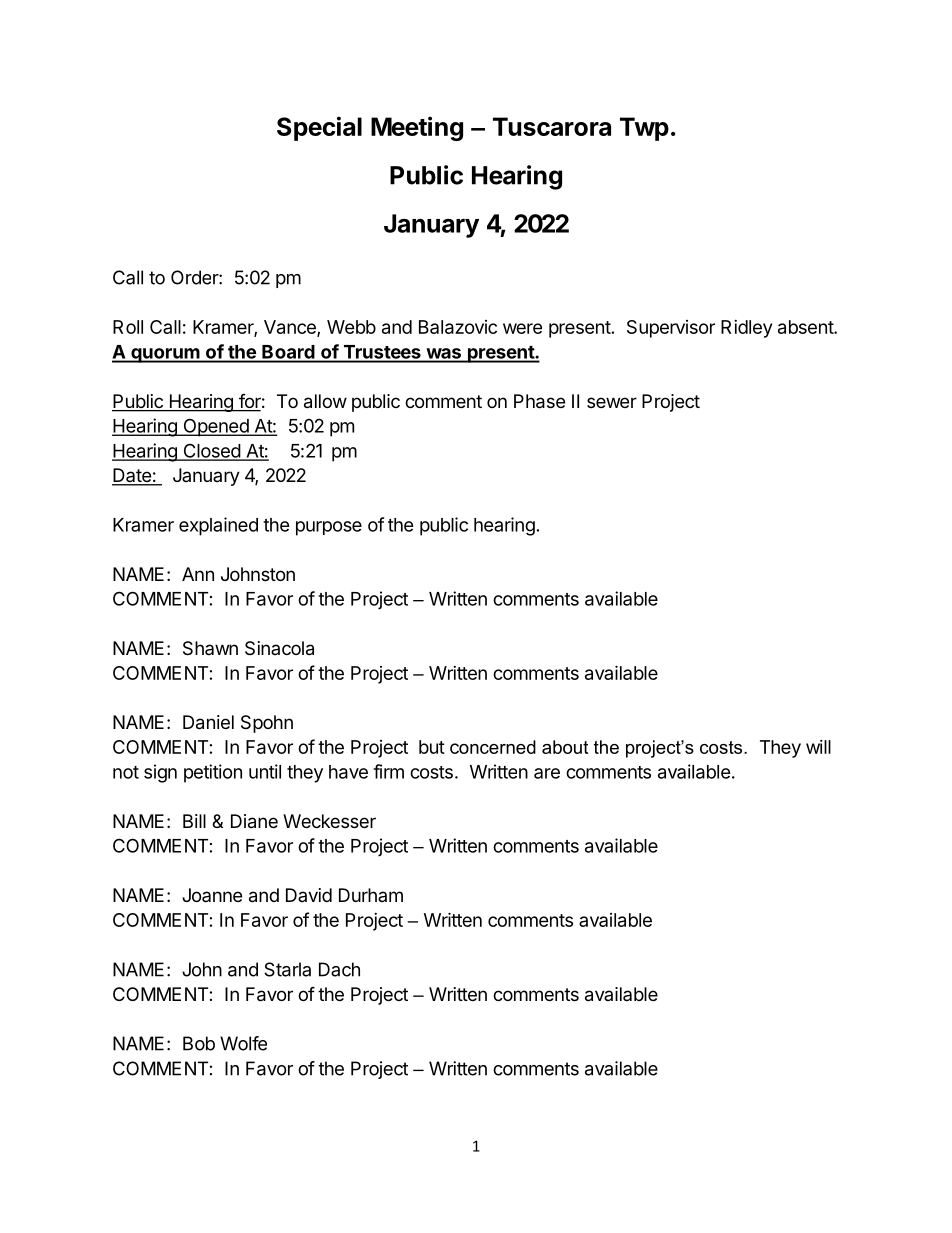  What do you see at coordinates (644, 129) in the screenshot?
I see `Twp` at bounding box center [644, 129].
